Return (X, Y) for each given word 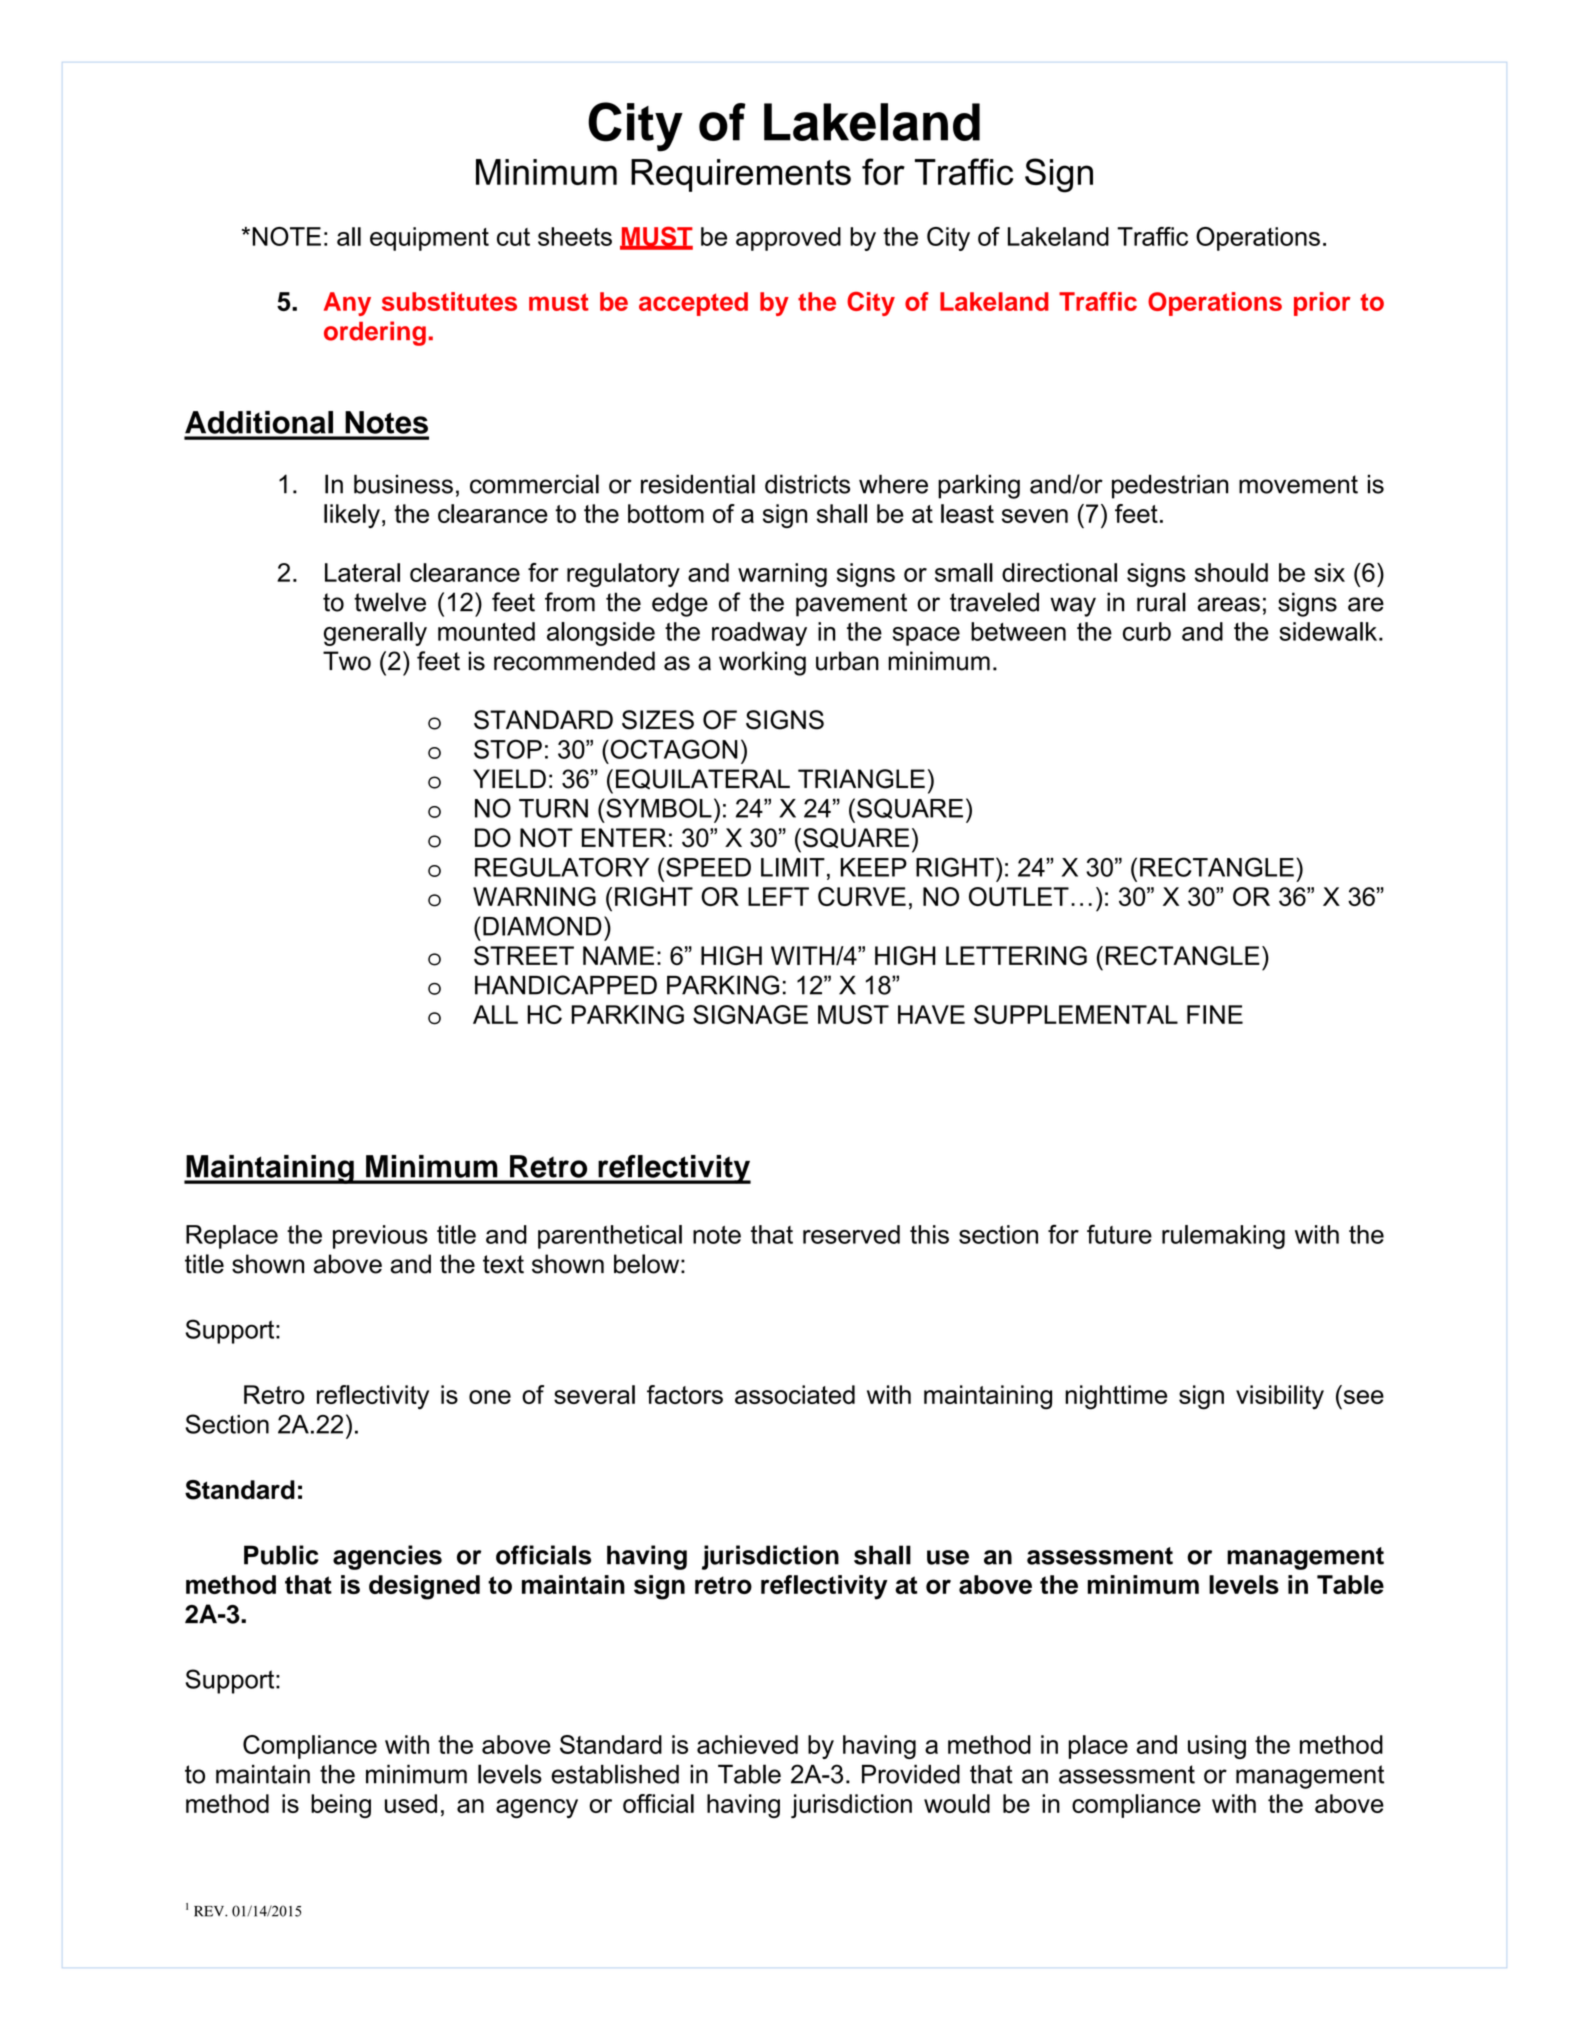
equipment (429, 239)
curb (1147, 631)
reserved (851, 1234)
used (411, 1803)
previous (380, 1237)
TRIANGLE (861, 779)
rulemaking (1223, 1237)
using (1217, 1747)
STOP (508, 749)
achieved (747, 1744)
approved (788, 239)
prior (1322, 304)
